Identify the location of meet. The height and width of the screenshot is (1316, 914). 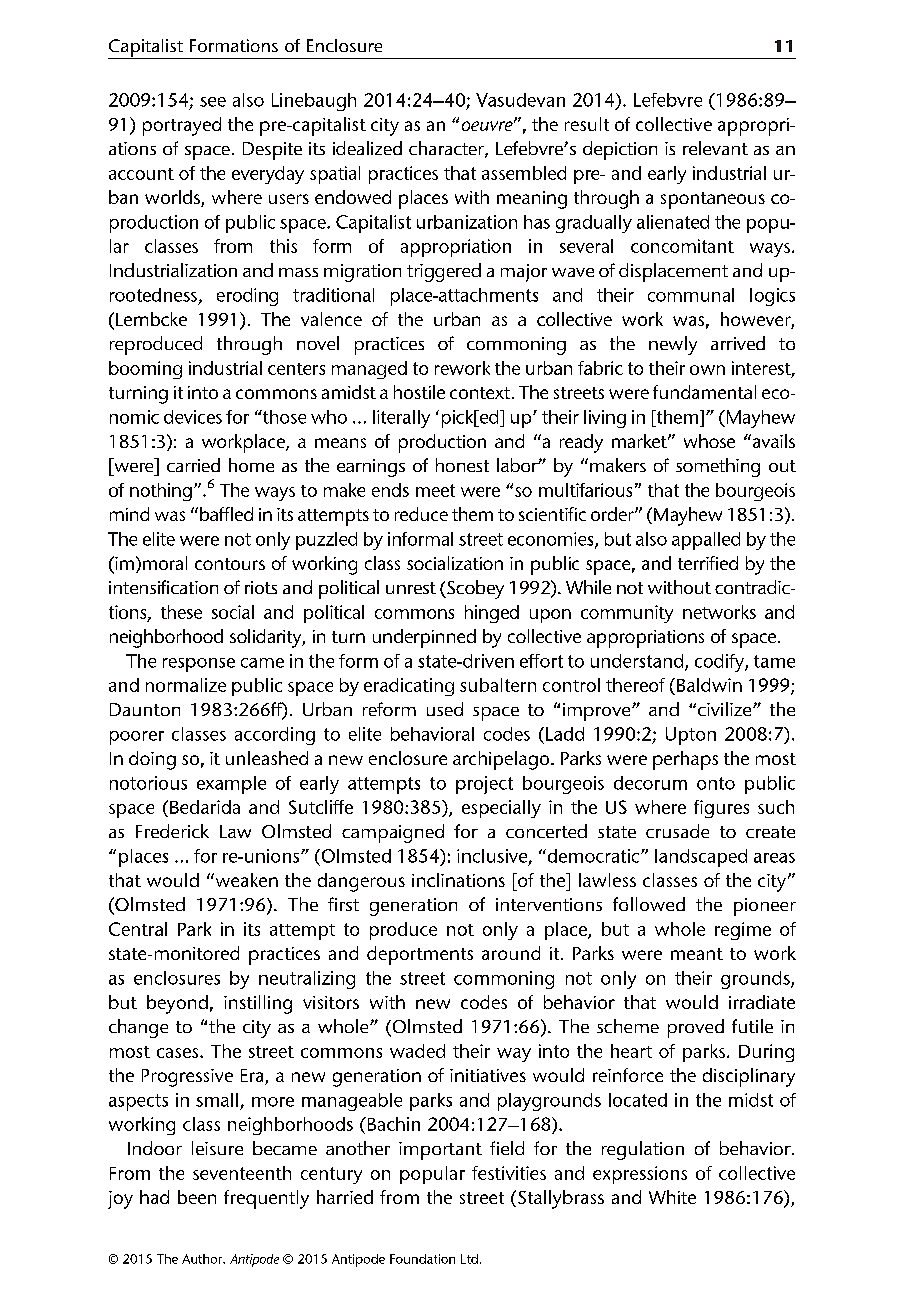
(435, 490).
